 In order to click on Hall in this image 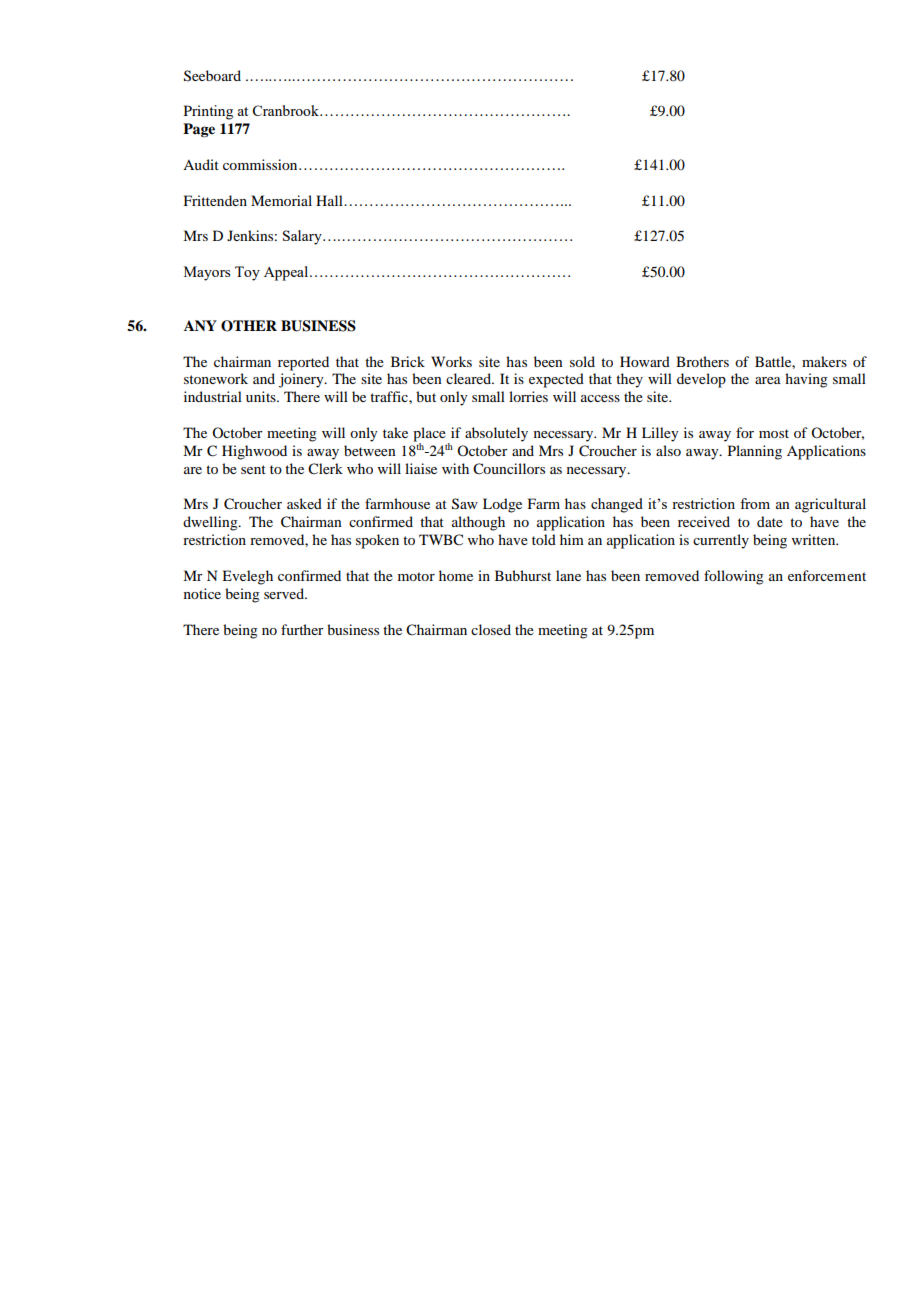, I will do `click(330, 200)`.
